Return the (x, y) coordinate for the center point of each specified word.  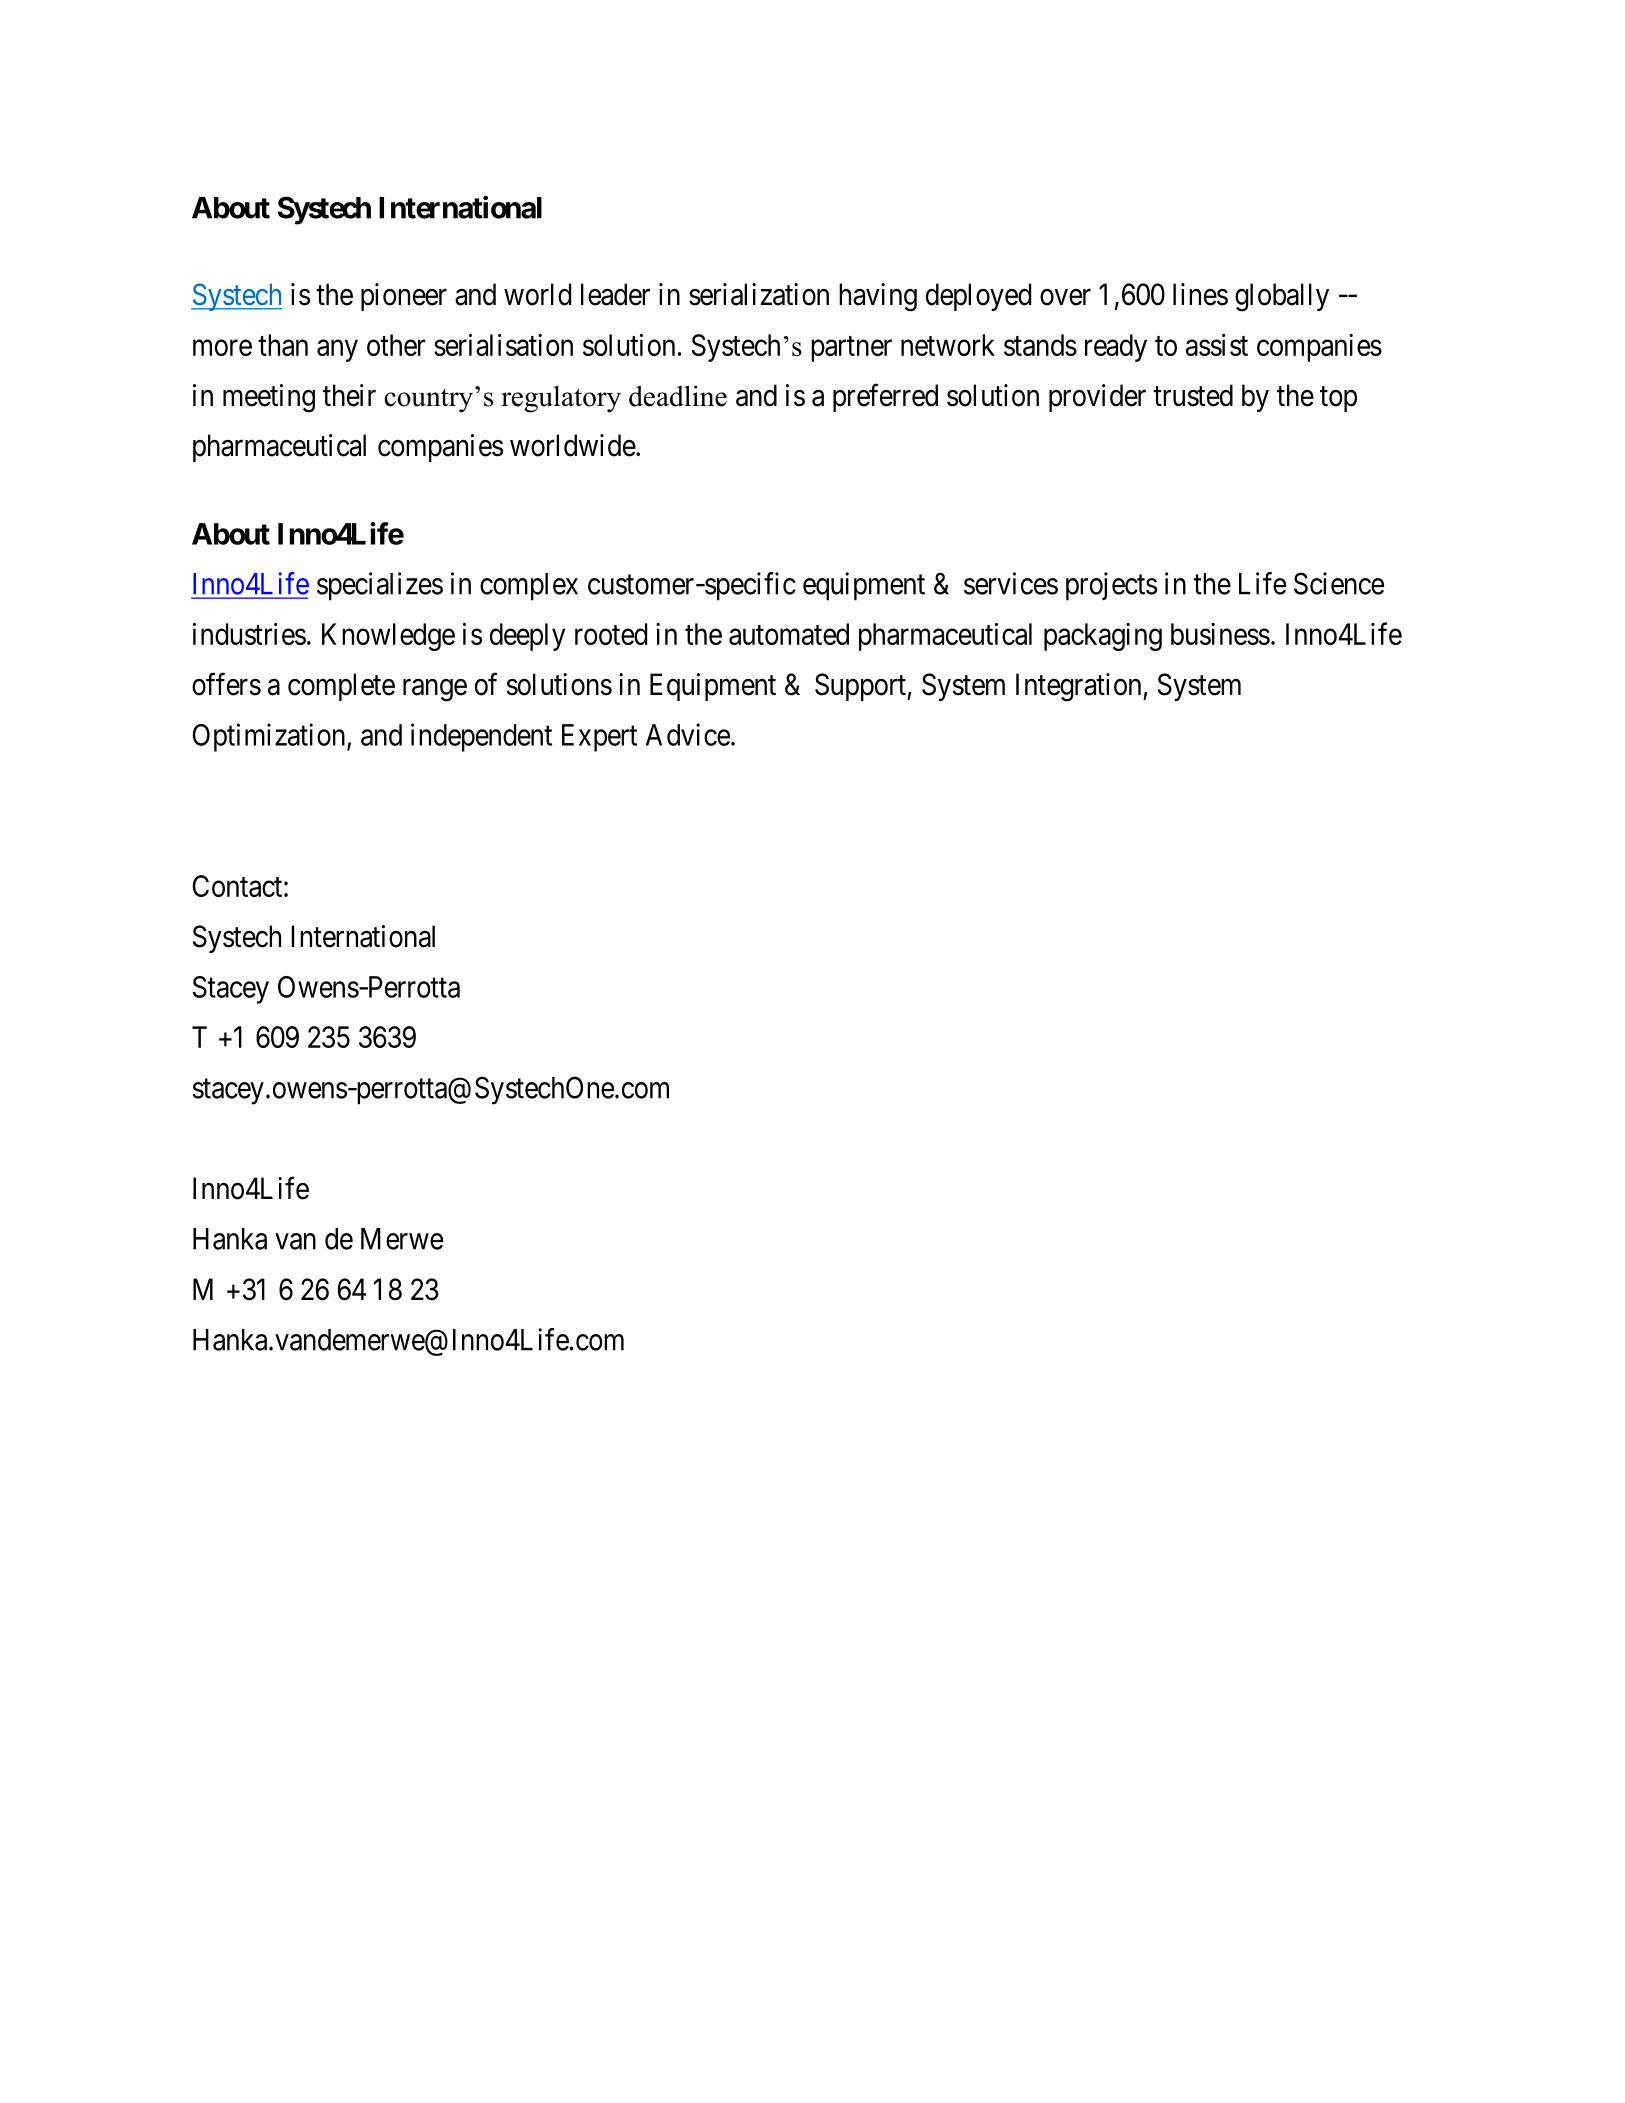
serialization (759, 294)
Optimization (270, 737)
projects (1111, 586)
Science (1339, 583)
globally (1282, 297)
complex (529, 587)
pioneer (404, 297)
